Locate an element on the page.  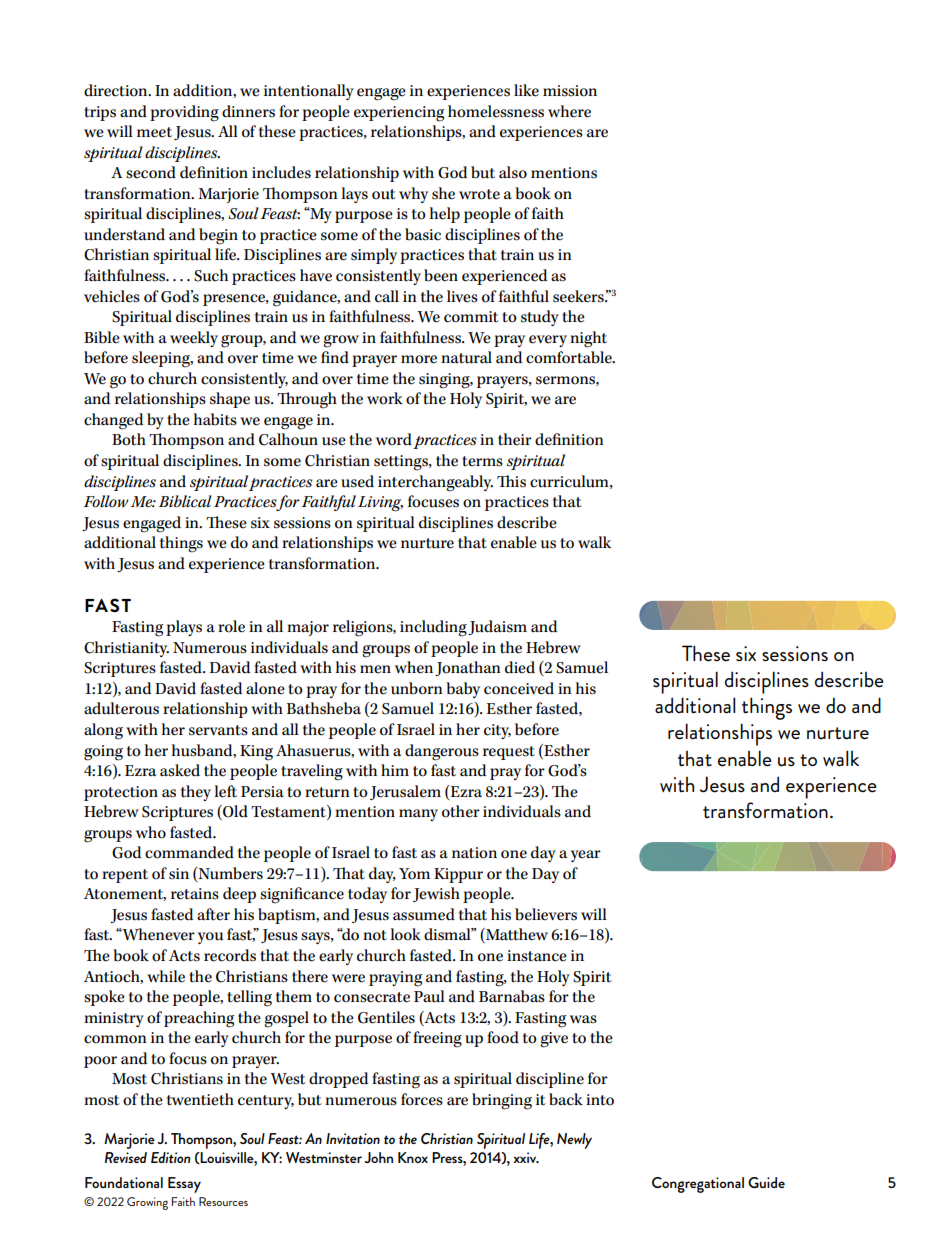
died is located at coordinates (520, 667).
